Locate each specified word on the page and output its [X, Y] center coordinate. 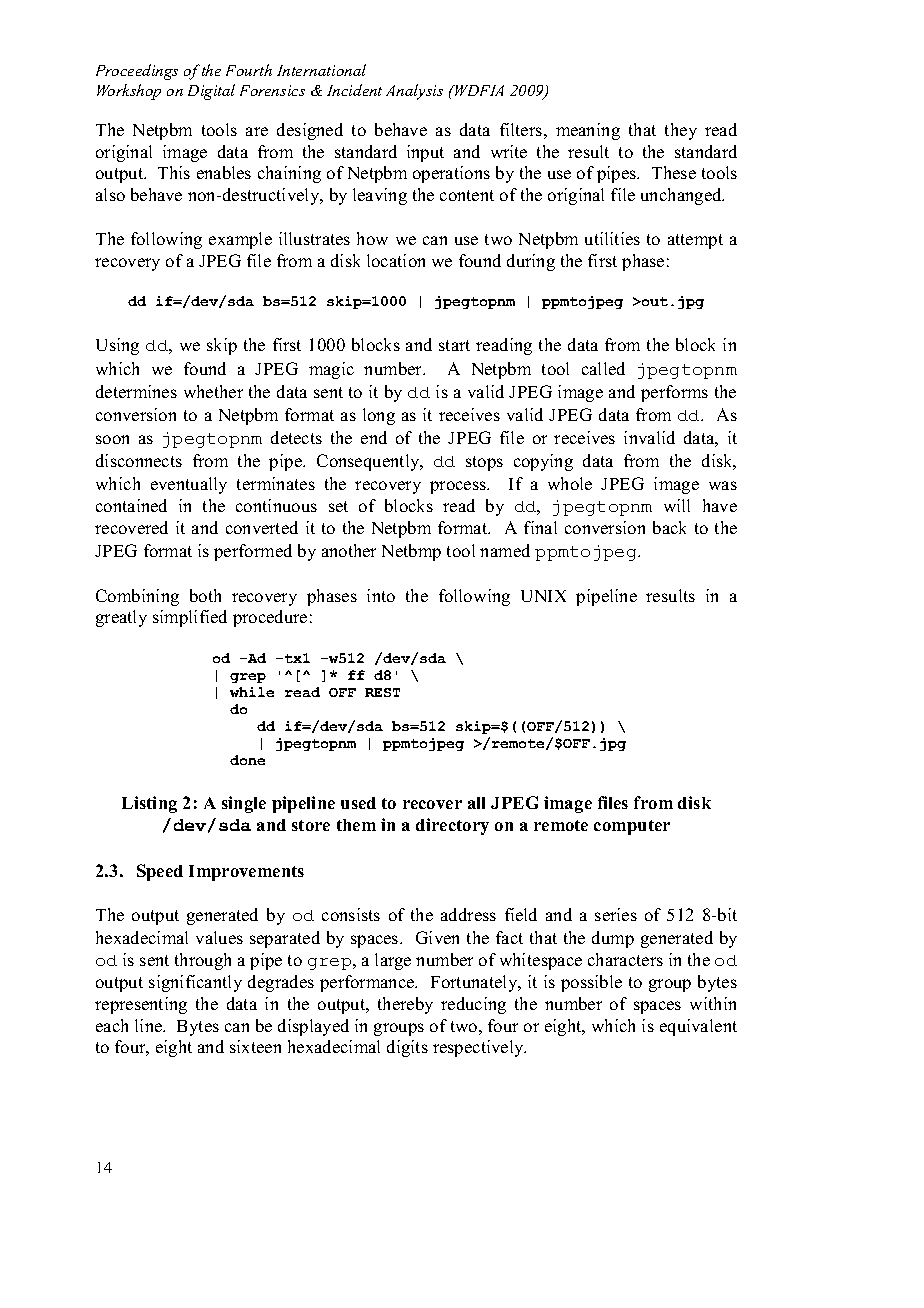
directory [452, 826]
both [205, 595]
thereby [405, 1005]
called [603, 368]
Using [117, 346]
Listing [149, 804]
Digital [211, 92]
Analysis [414, 92]
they [681, 131]
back [669, 527]
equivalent [698, 1027]
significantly [195, 983]
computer [632, 827]
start [454, 345]
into [381, 595]
